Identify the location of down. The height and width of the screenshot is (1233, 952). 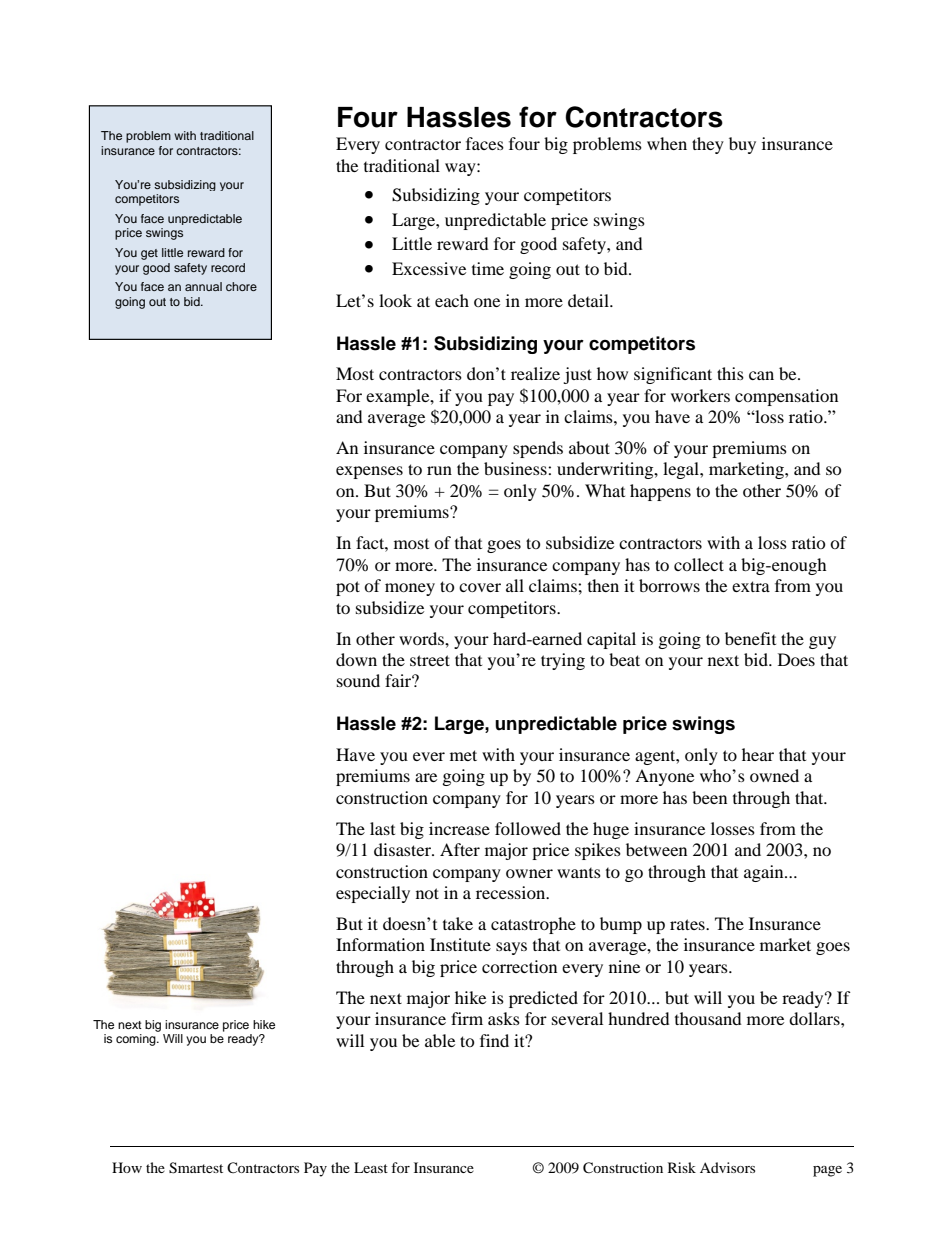
(356, 659).
